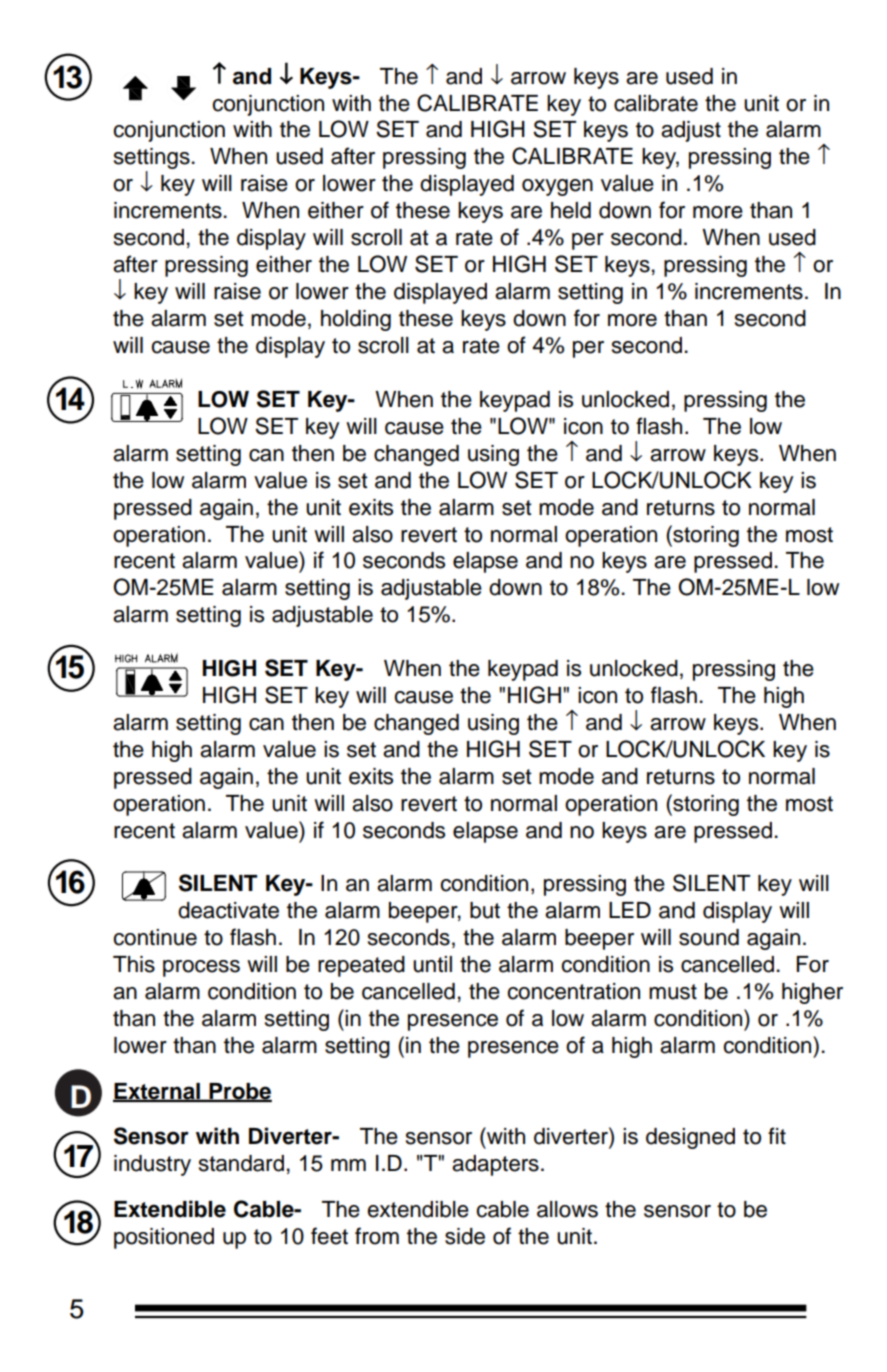 The image size is (887, 1372). What do you see at coordinates (557, 187) in the image?
I see `oxygen` at bounding box center [557, 187].
